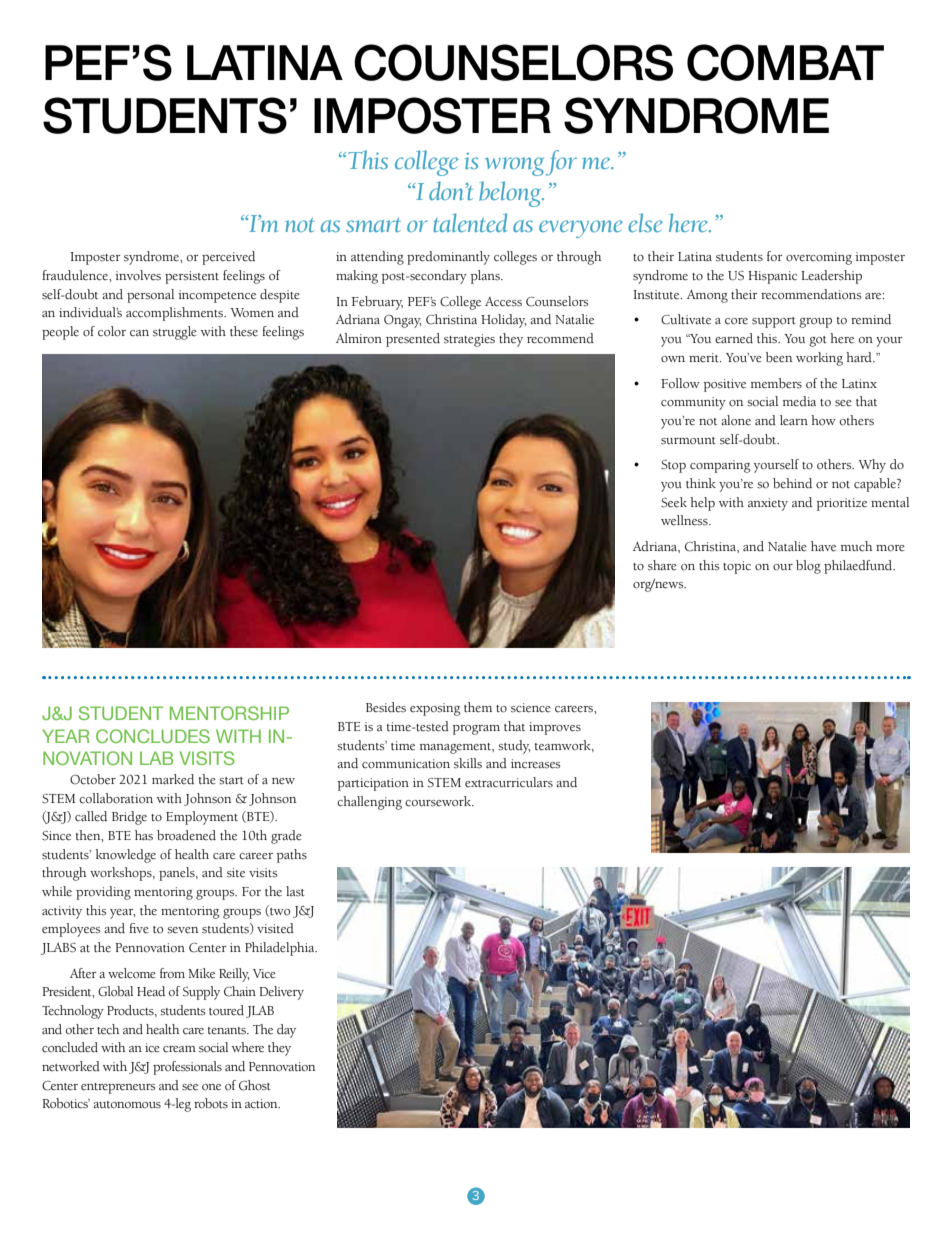 The width and height of the document is (952, 1233). What do you see at coordinates (229, 713) in the document?
I see `MENTORSHIP` at bounding box center [229, 713].
